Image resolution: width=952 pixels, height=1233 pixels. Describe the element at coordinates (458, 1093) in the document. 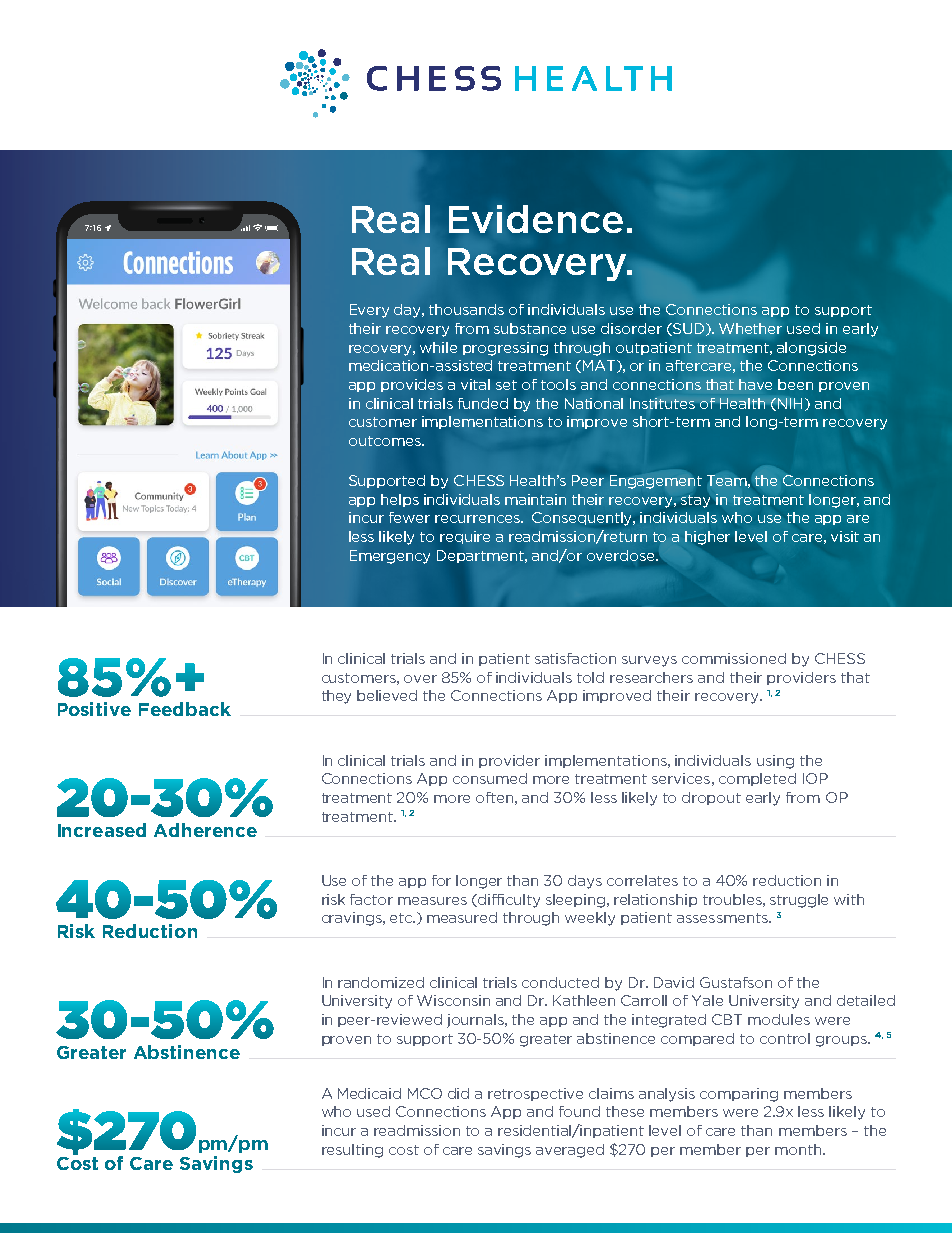

I see `did` at that location.
